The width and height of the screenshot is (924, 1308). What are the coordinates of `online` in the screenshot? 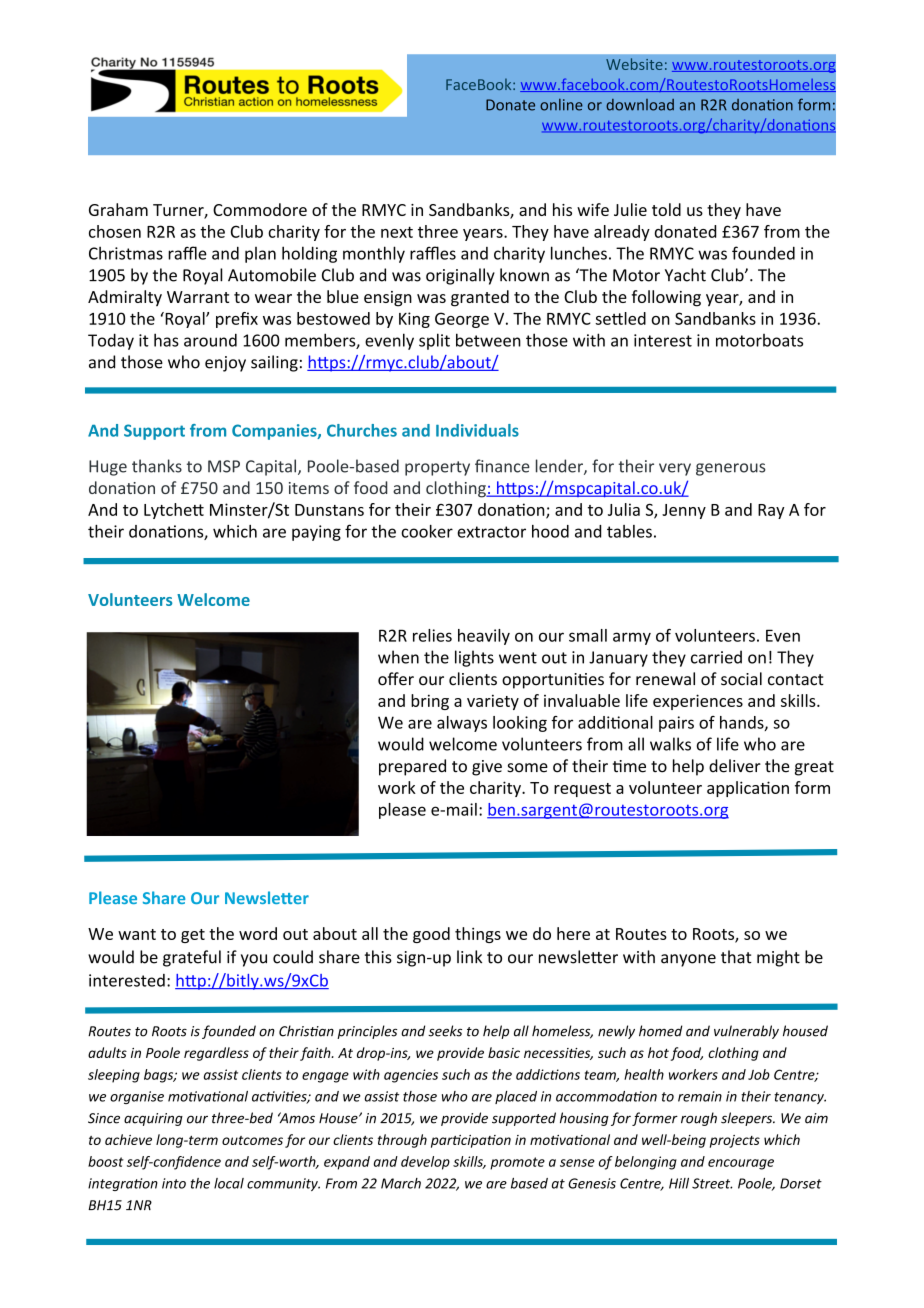 It's located at (561, 105).
